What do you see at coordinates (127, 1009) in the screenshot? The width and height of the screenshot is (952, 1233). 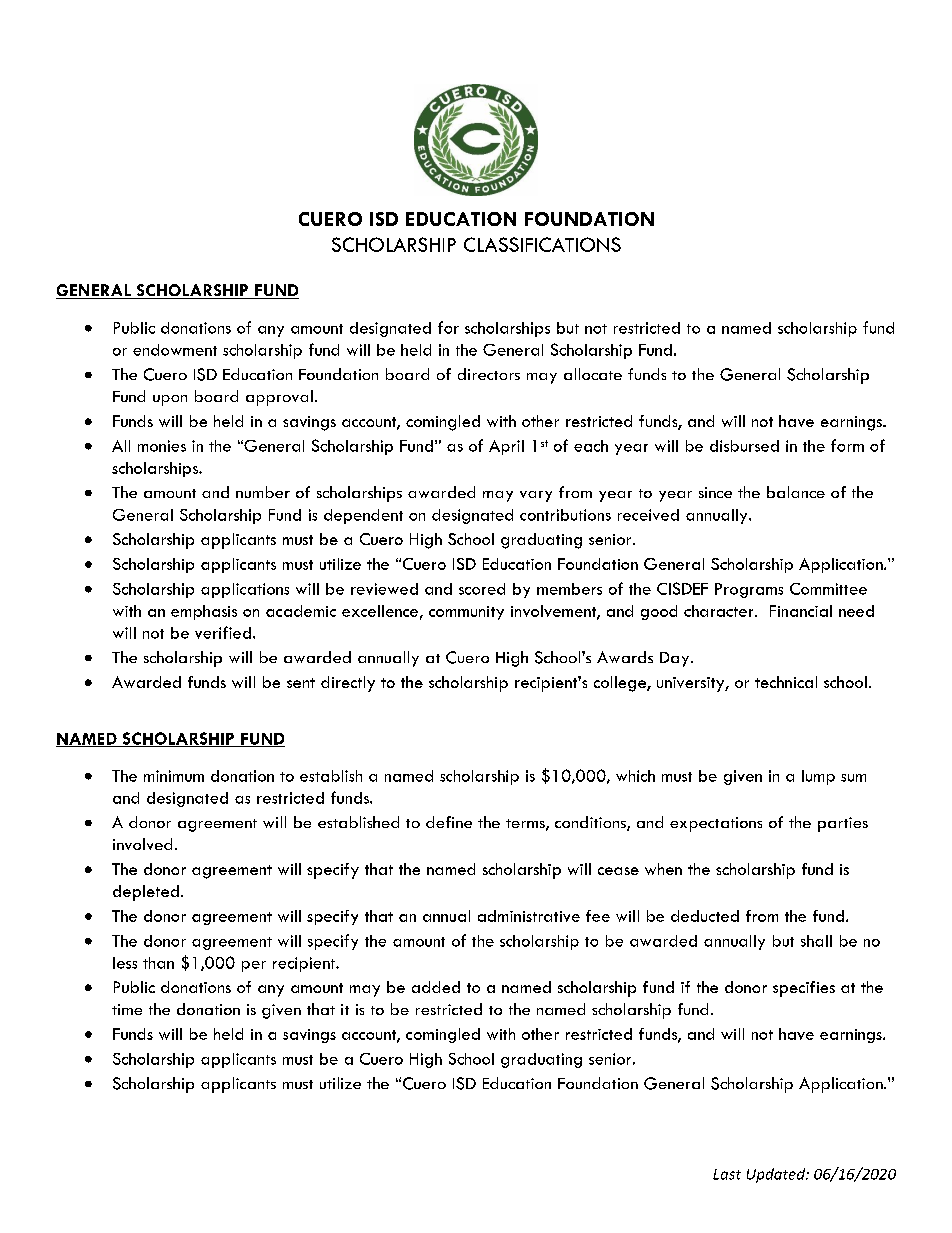 I see `time` at bounding box center [127, 1009].
